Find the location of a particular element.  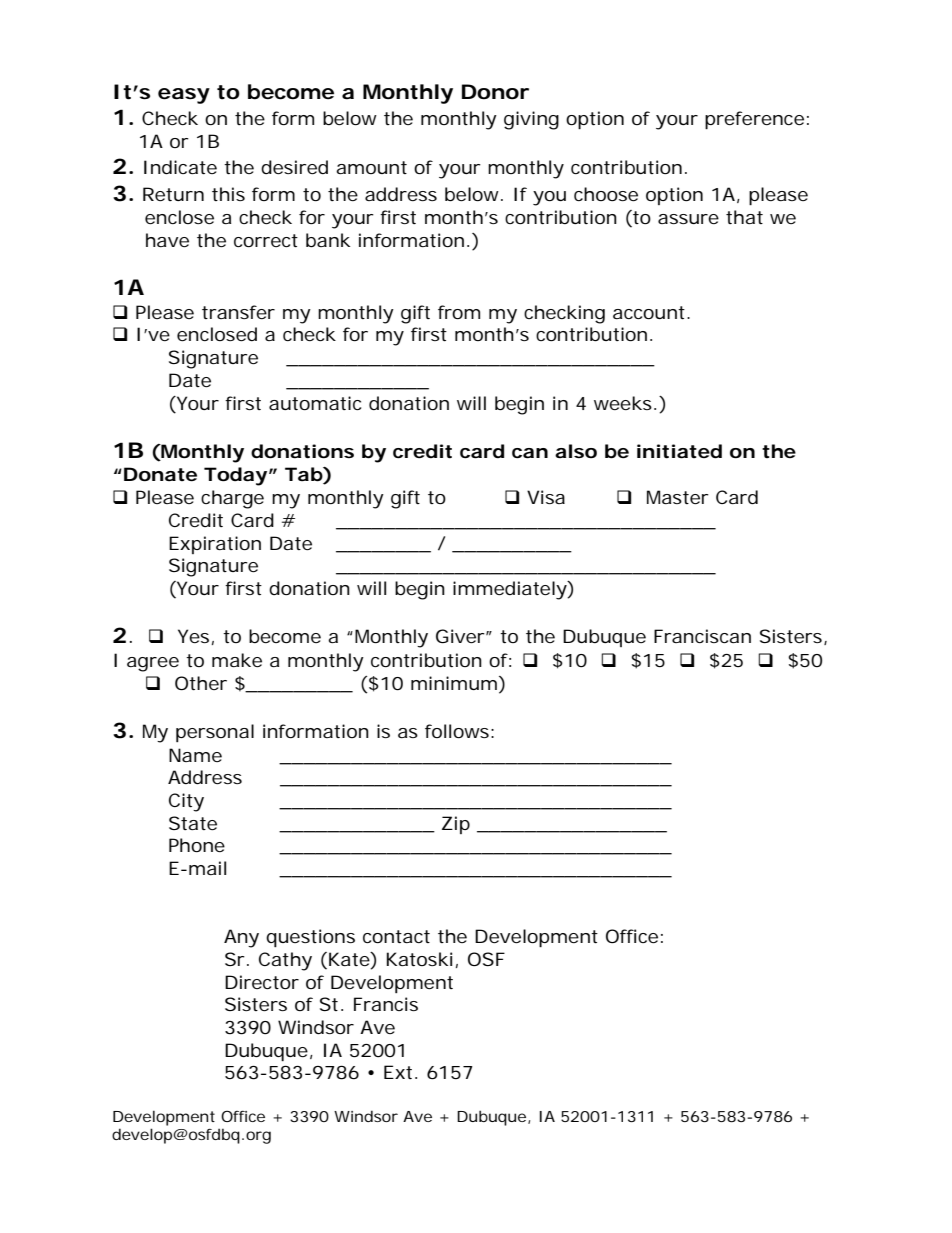

contact is located at coordinates (396, 936).
